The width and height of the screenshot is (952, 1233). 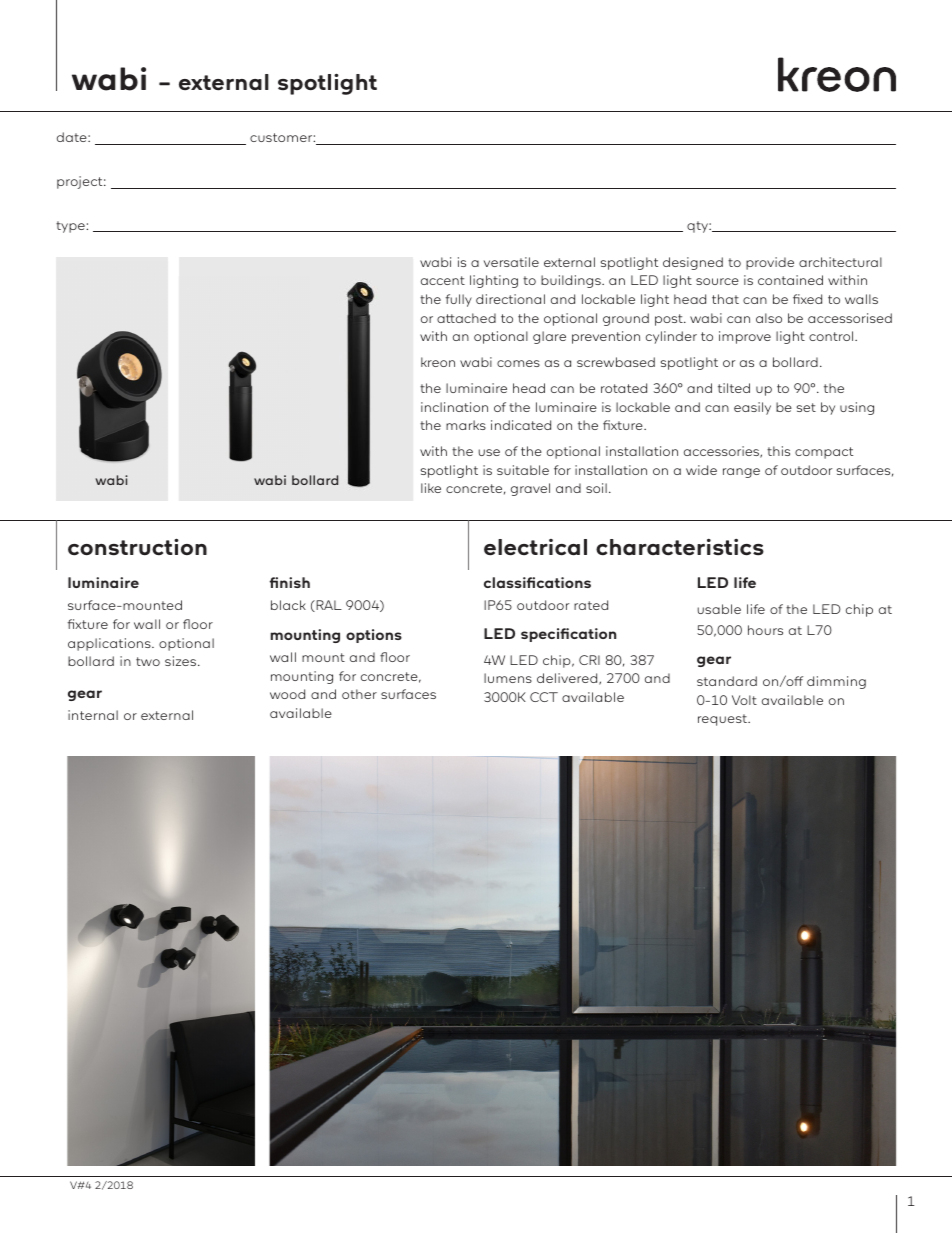 What do you see at coordinates (93, 715) in the screenshot?
I see `internal` at bounding box center [93, 715].
